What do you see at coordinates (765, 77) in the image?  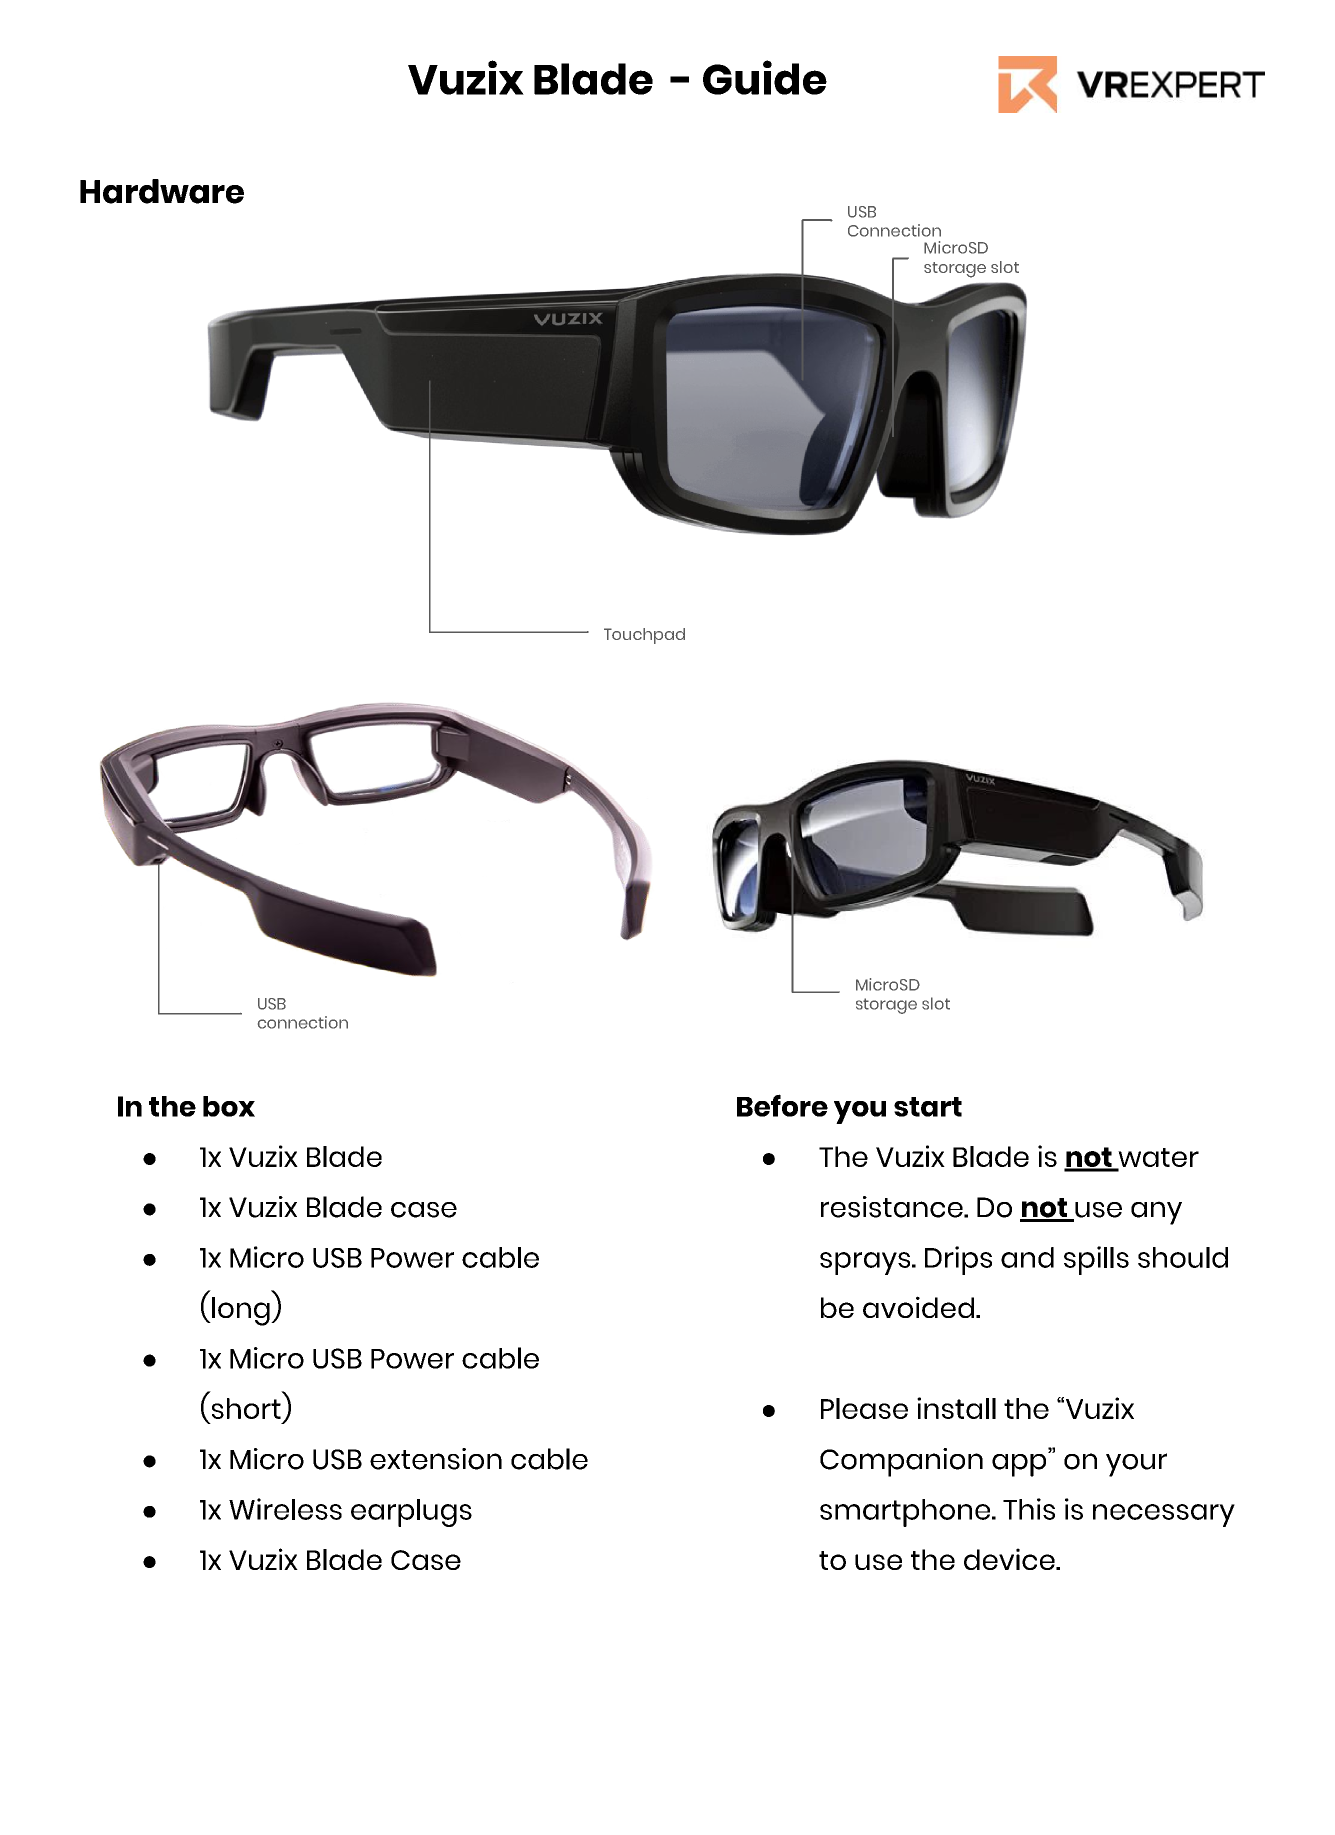 I see `Guide` at bounding box center [765, 77].
